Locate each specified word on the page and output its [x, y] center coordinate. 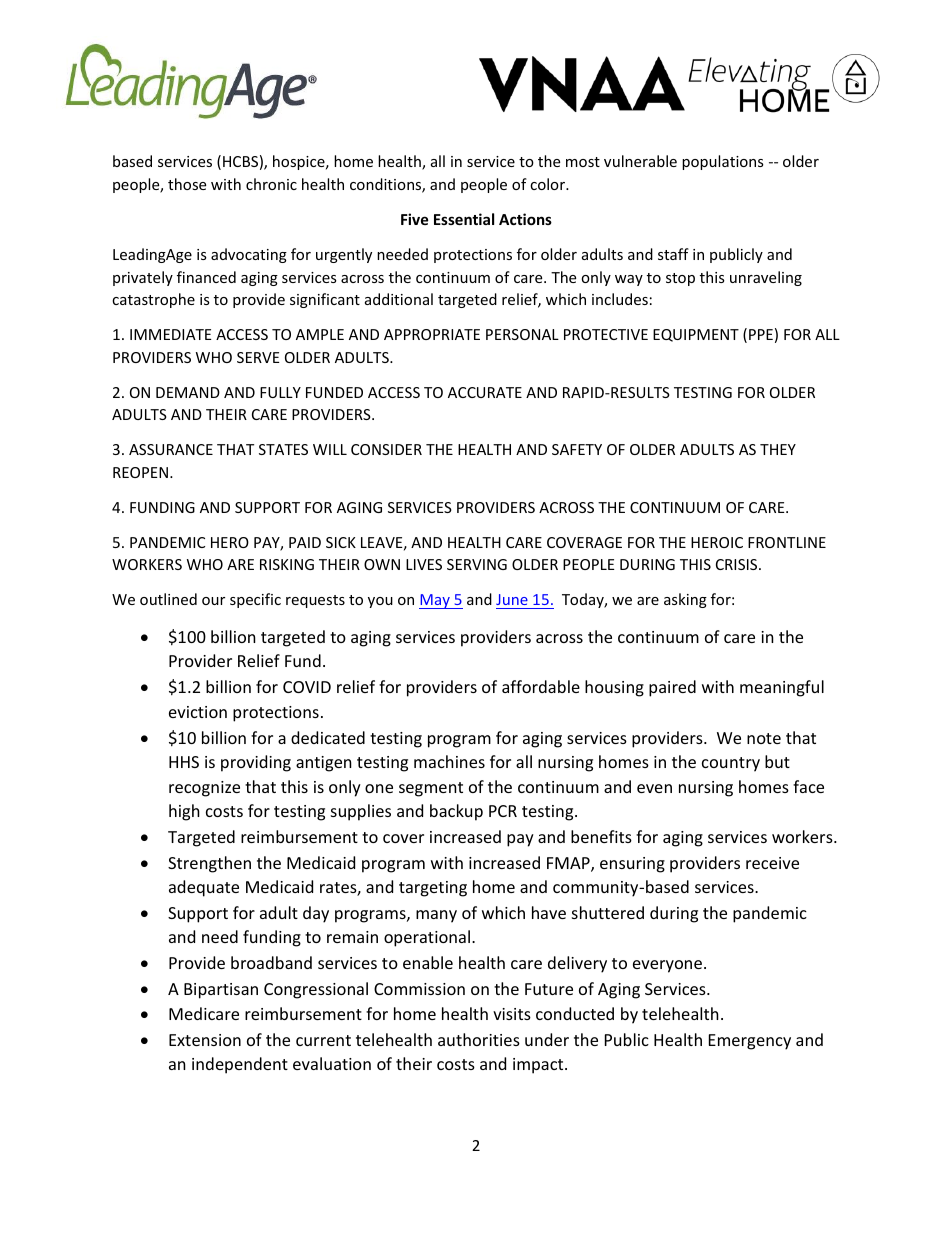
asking [685, 600]
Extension [205, 1040]
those [187, 184]
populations [723, 162]
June [513, 601]
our [213, 601]
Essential [464, 219]
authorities [479, 1039]
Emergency [750, 1042]
